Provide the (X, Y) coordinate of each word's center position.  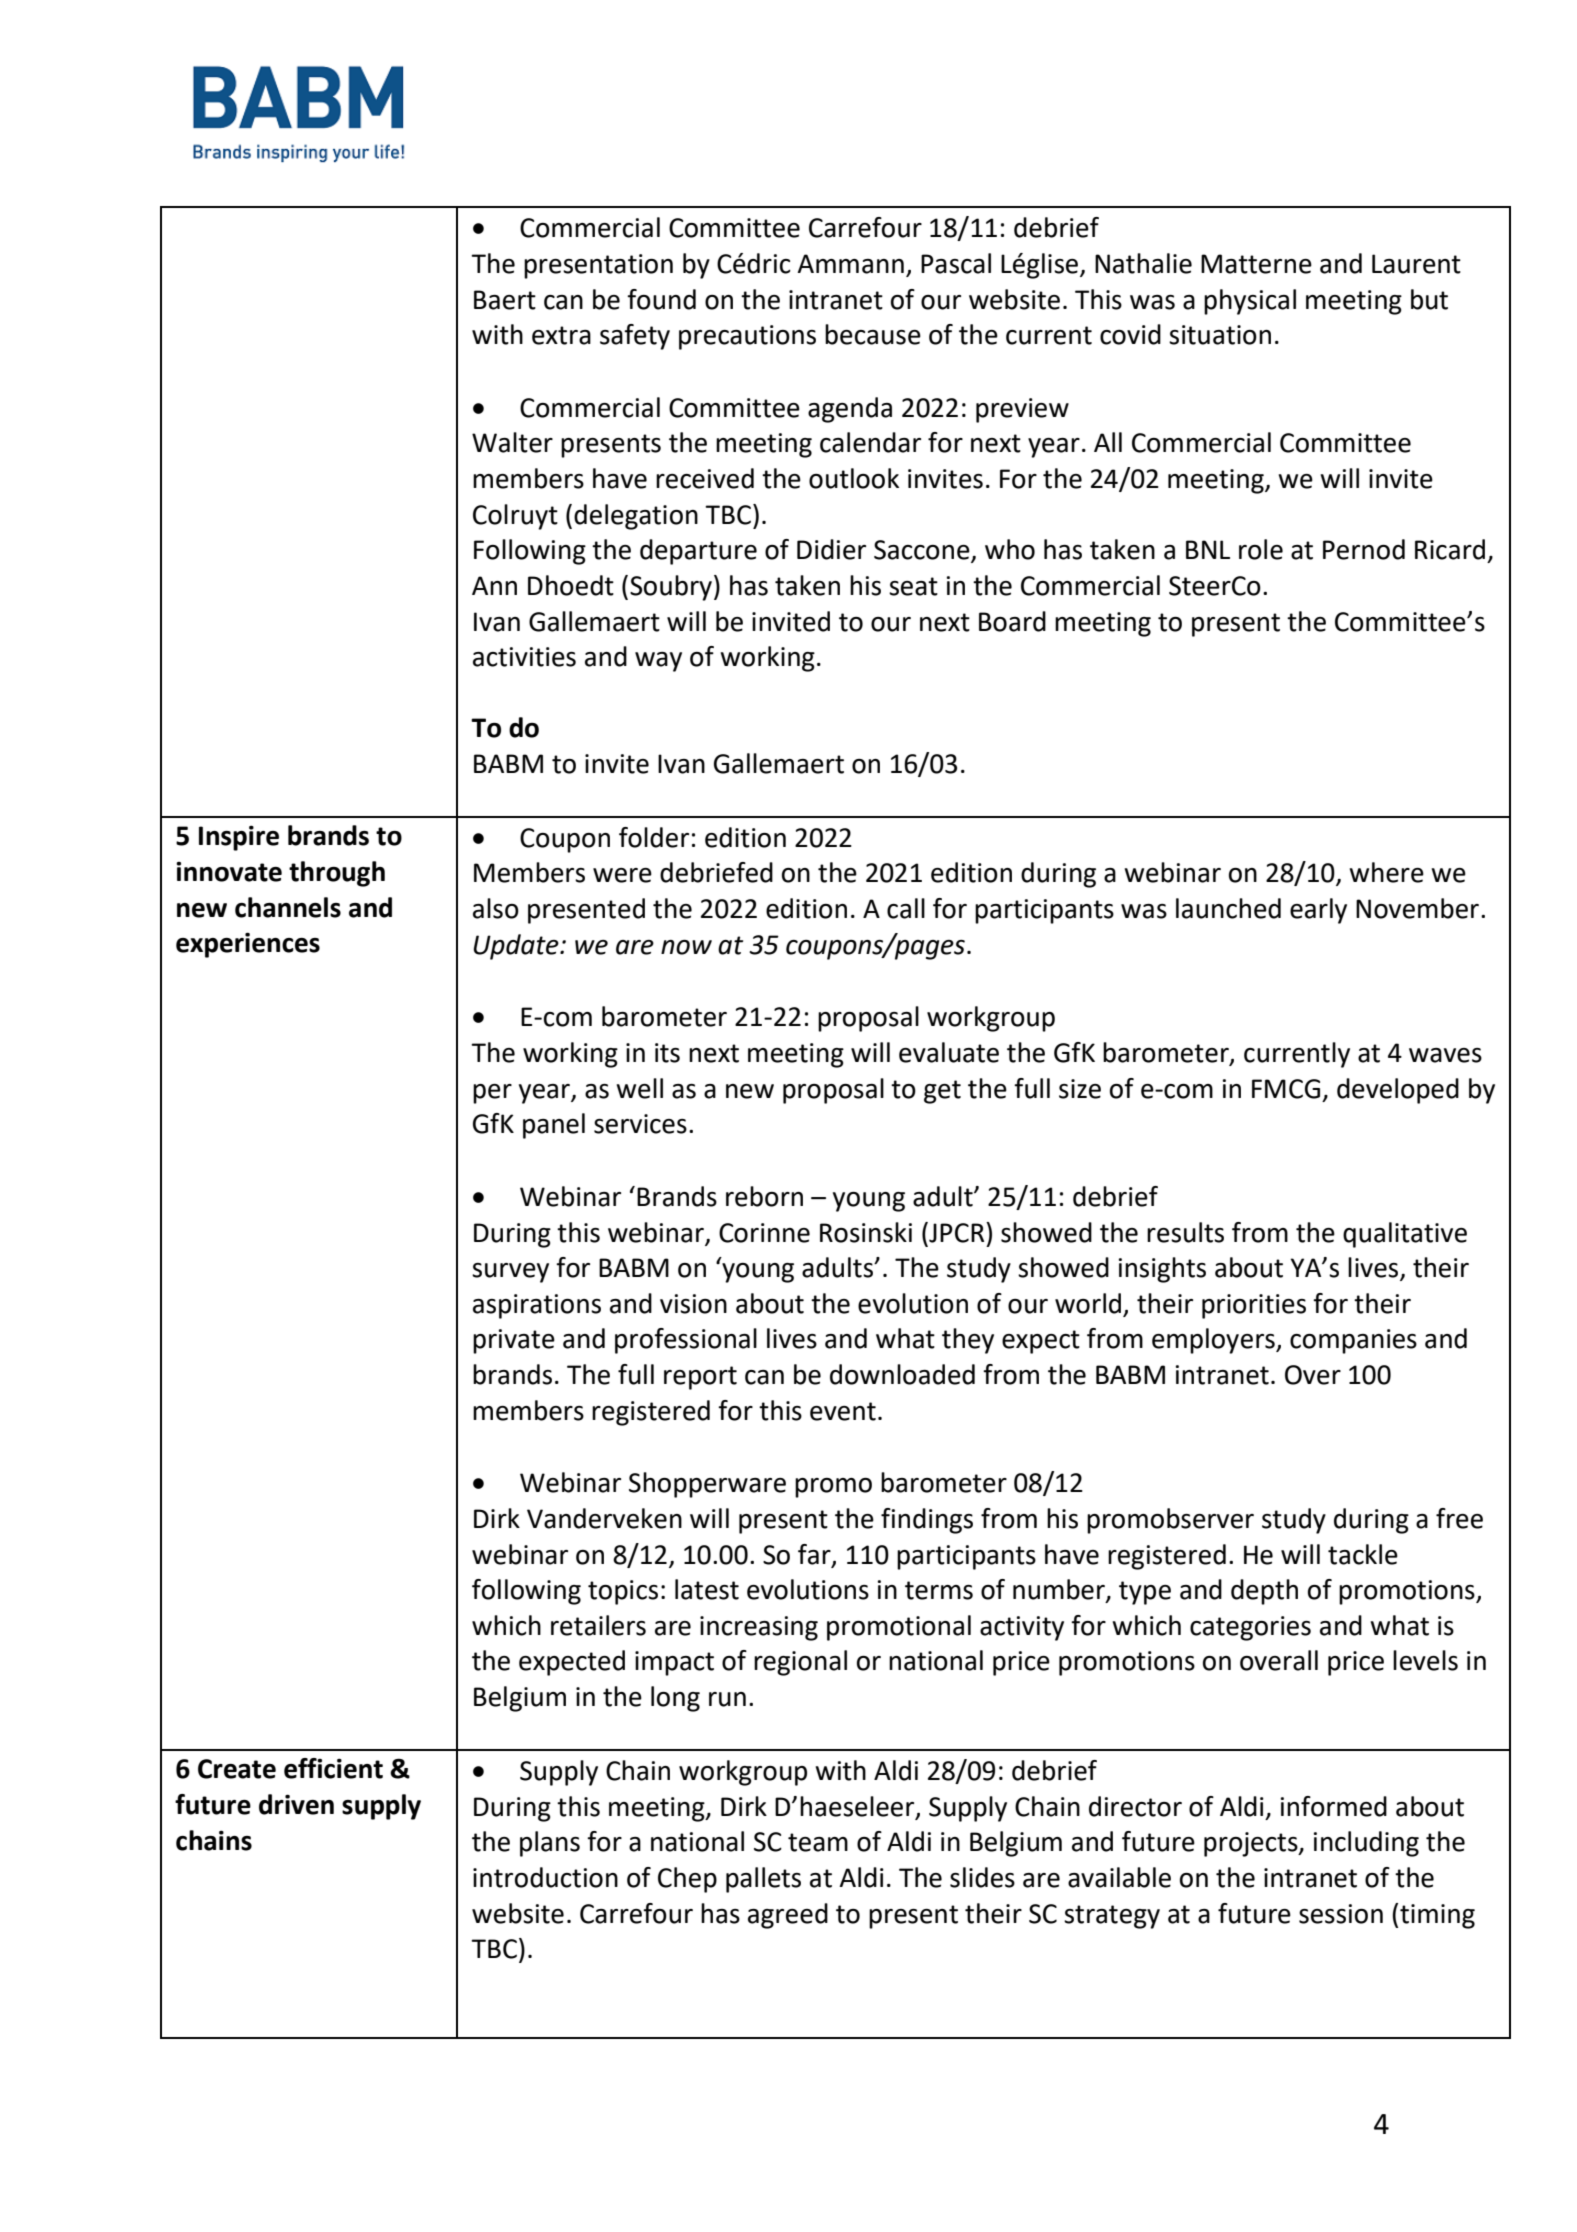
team (818, 1842)
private (514, 1341)
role (1261, 549)
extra (561, 335)
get (942, 1092)
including (1366, 1844)
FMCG (1286, 1089)
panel (554, 1126)
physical (1250, 302)
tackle (1363, 1554)
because (873, 334)
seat (913, 586)
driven (296, 1804)
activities (524, 657)
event (843, 1411)
